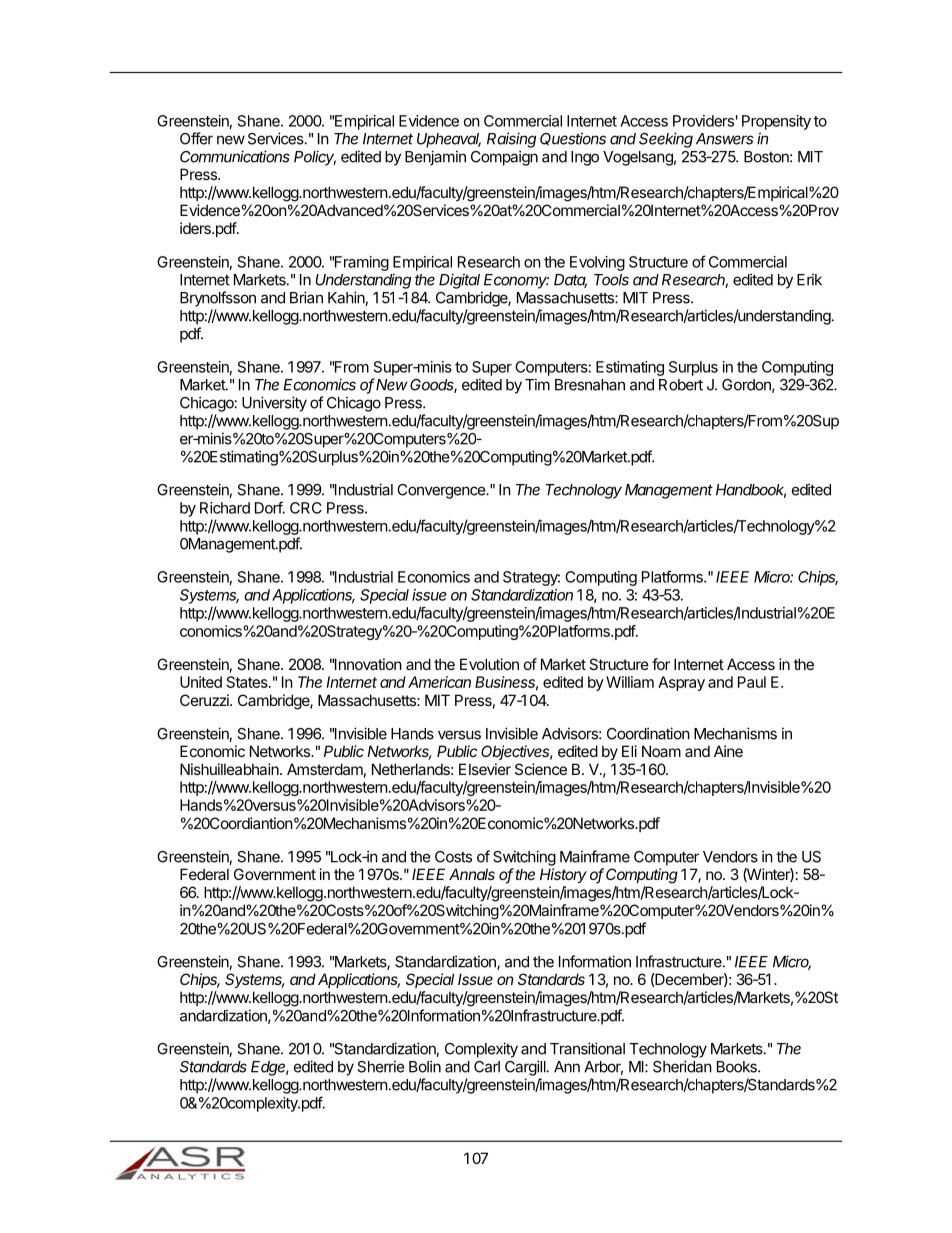 Image resolution: width=952 pixels, height=1233 pixels. Describe the element at coordinates (306, 508) in the screenshot. I see `CRC` at that location.
